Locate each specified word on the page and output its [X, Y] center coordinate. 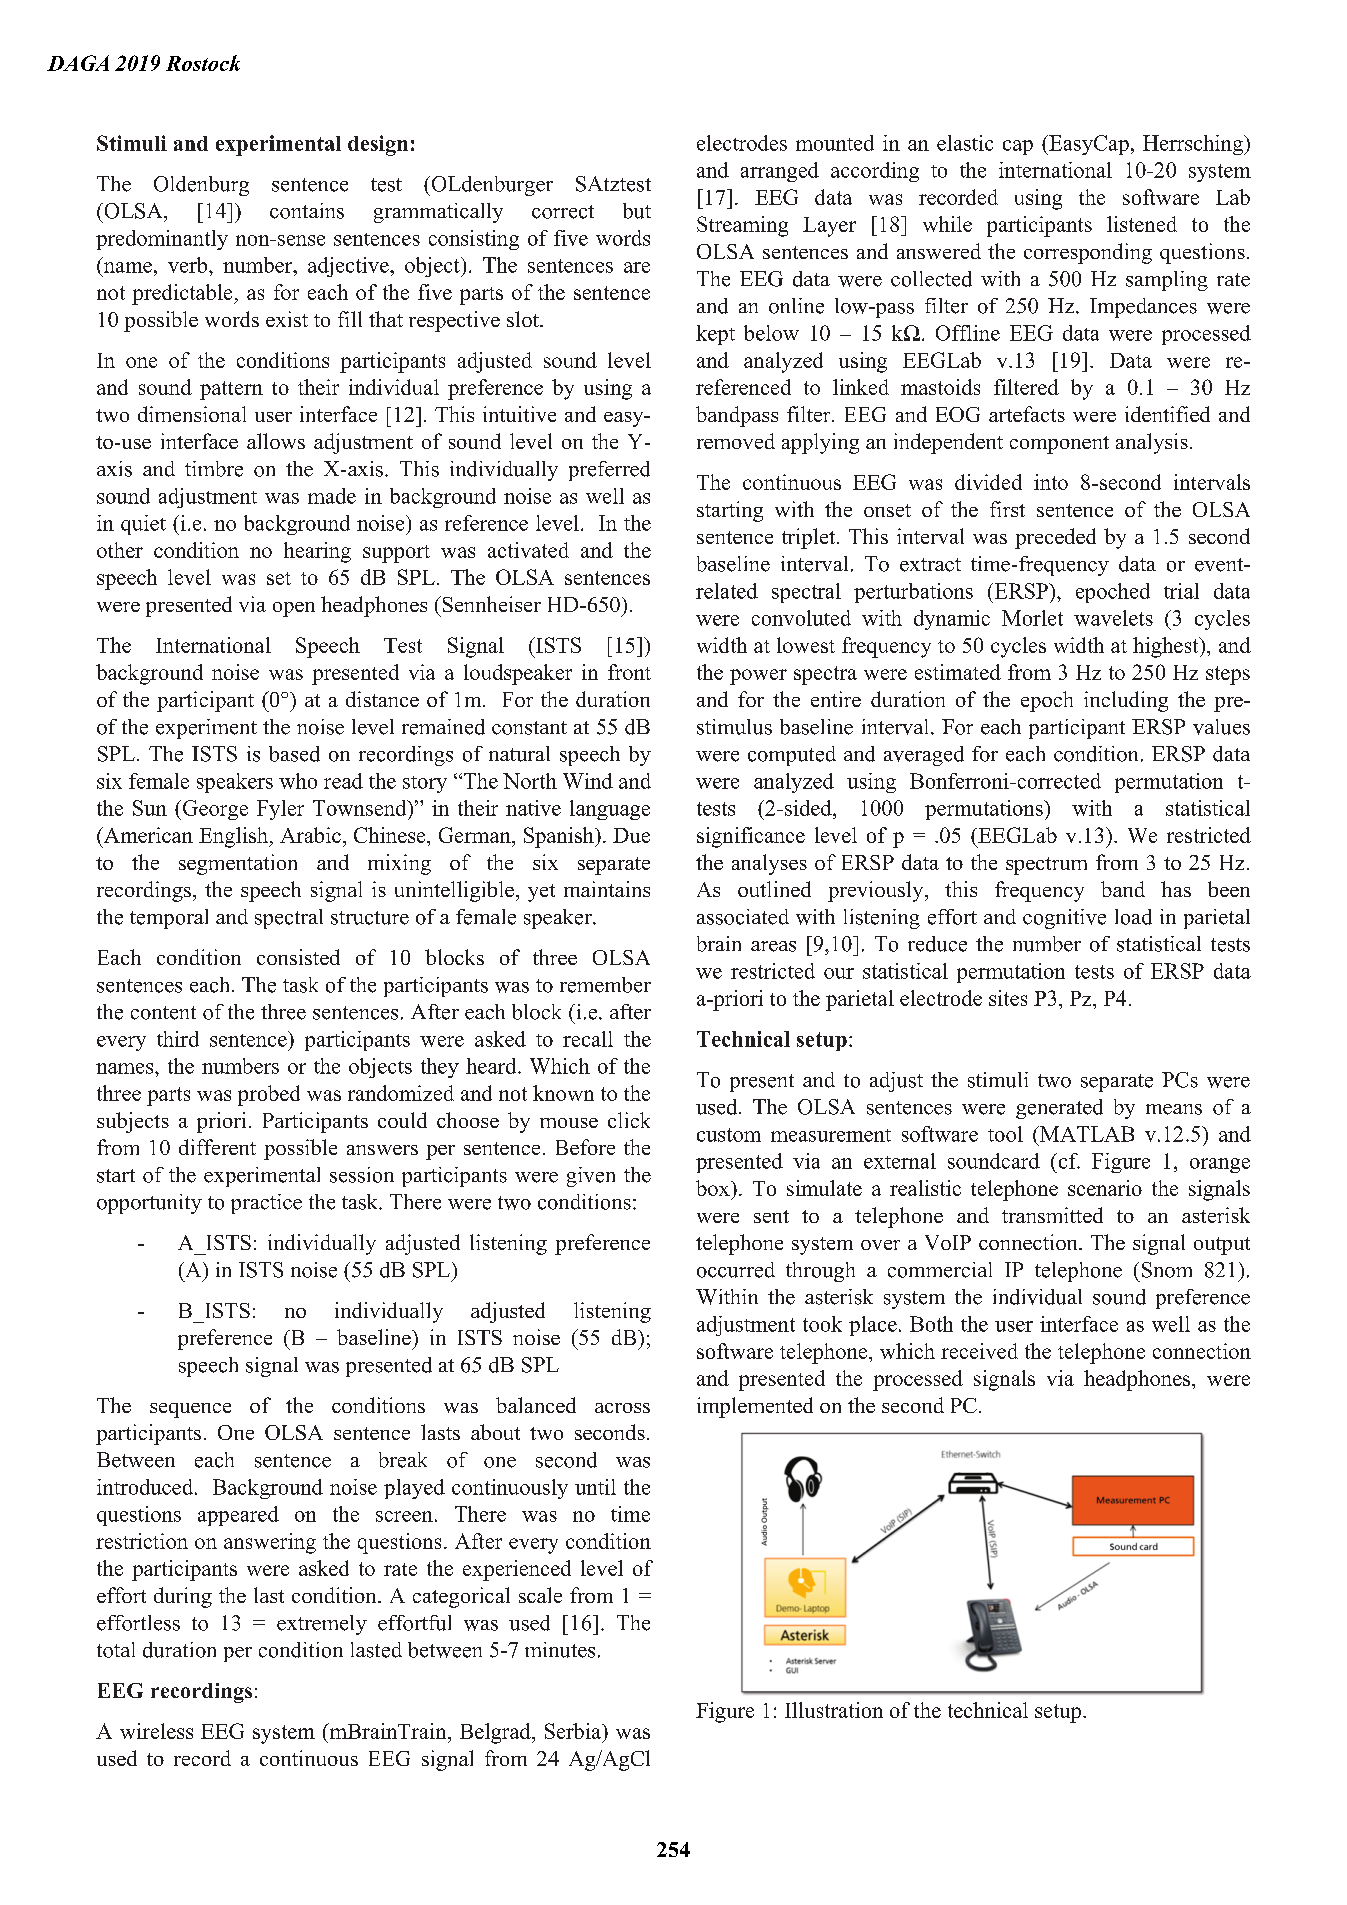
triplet [810, 538]
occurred [736, 1270]
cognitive [1064, 919]
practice [266, 1204]
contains [307, 211]
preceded [1055, 538]
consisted [298, 957]
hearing [317, 552]
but [637, 211]
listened [1142, 224]
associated [743, 917]
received [979, 1351]
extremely [322, 1625]
